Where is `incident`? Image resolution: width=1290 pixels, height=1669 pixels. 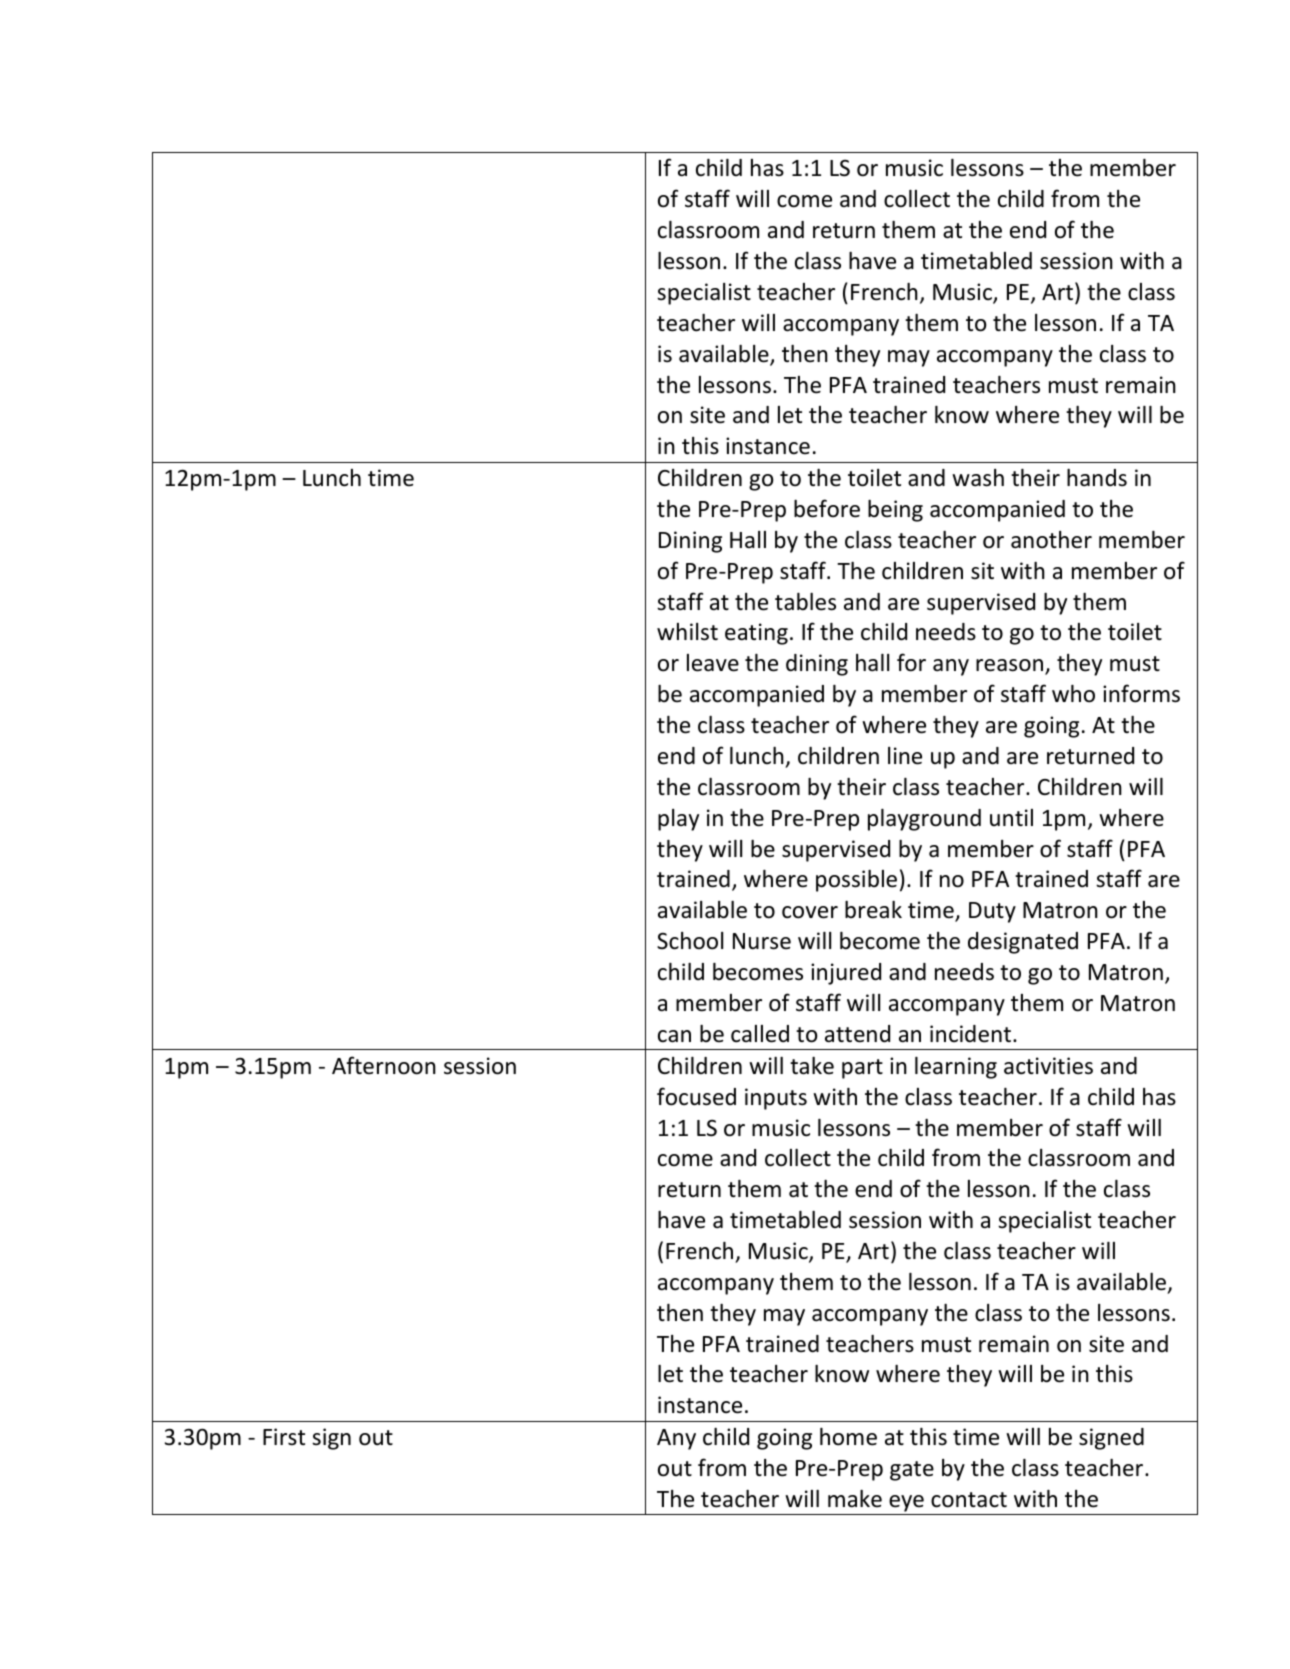
incident is located at coordinates (972, 1034).
